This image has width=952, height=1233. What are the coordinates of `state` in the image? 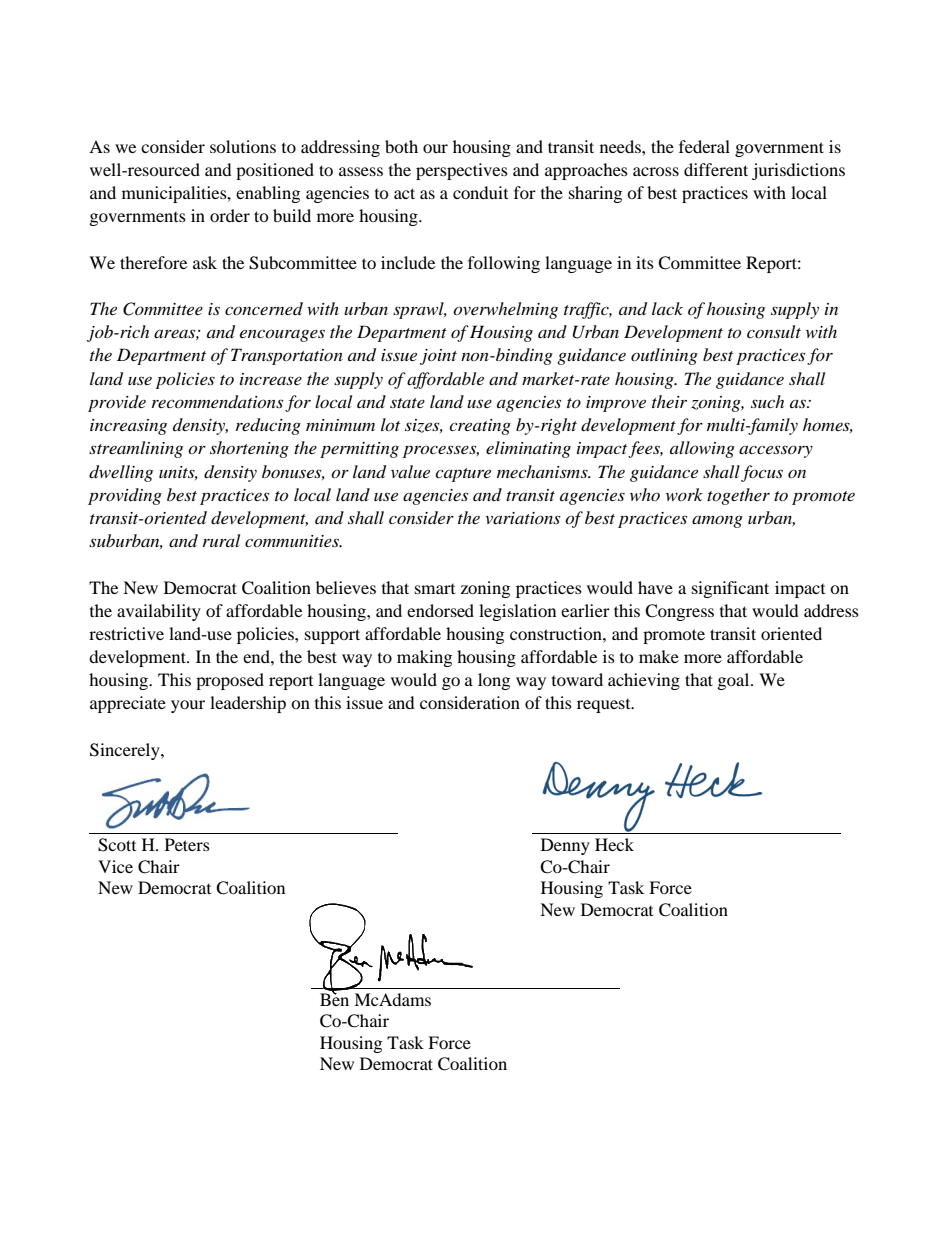 It's located at (407, 403).
